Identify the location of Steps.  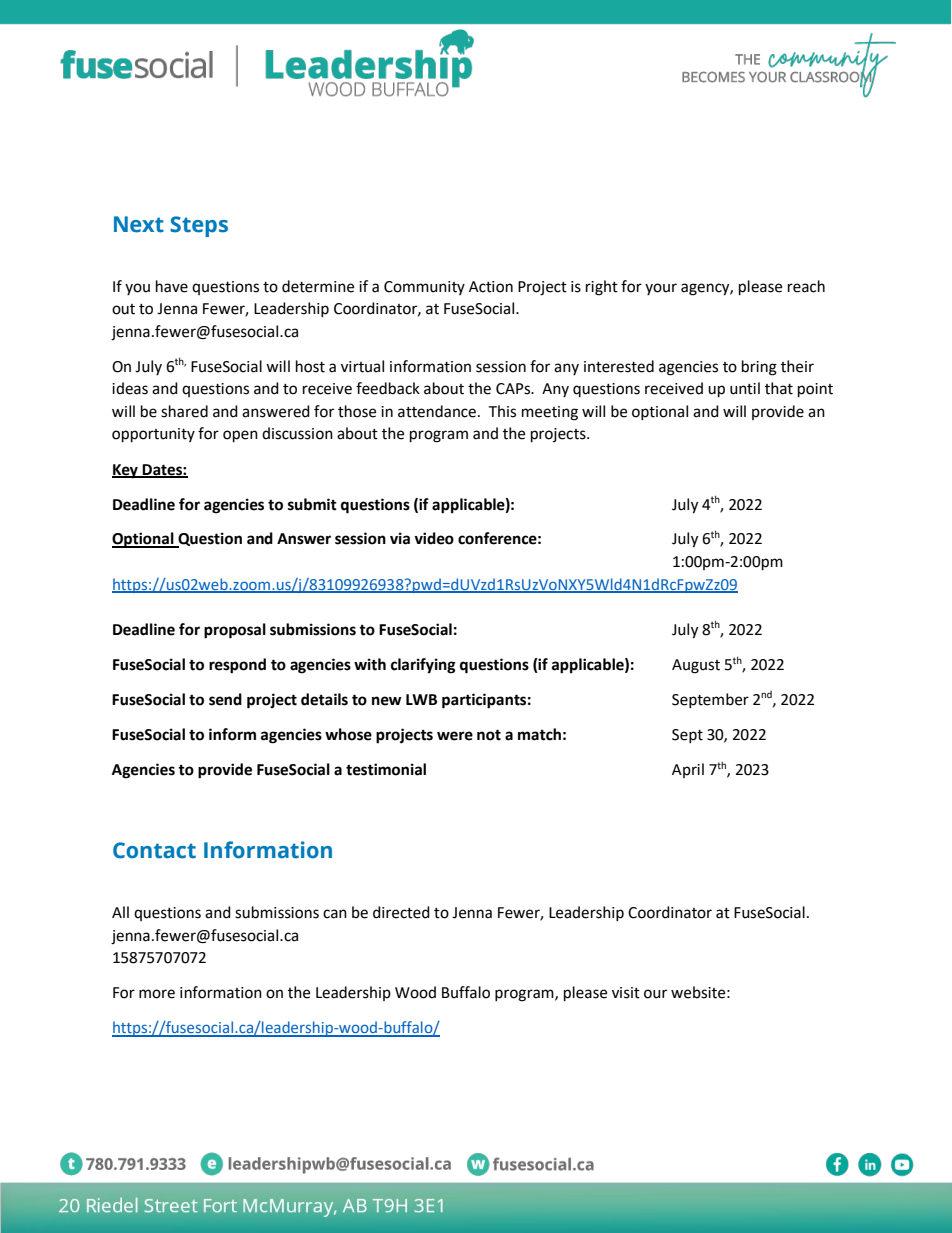
(199, 226).
